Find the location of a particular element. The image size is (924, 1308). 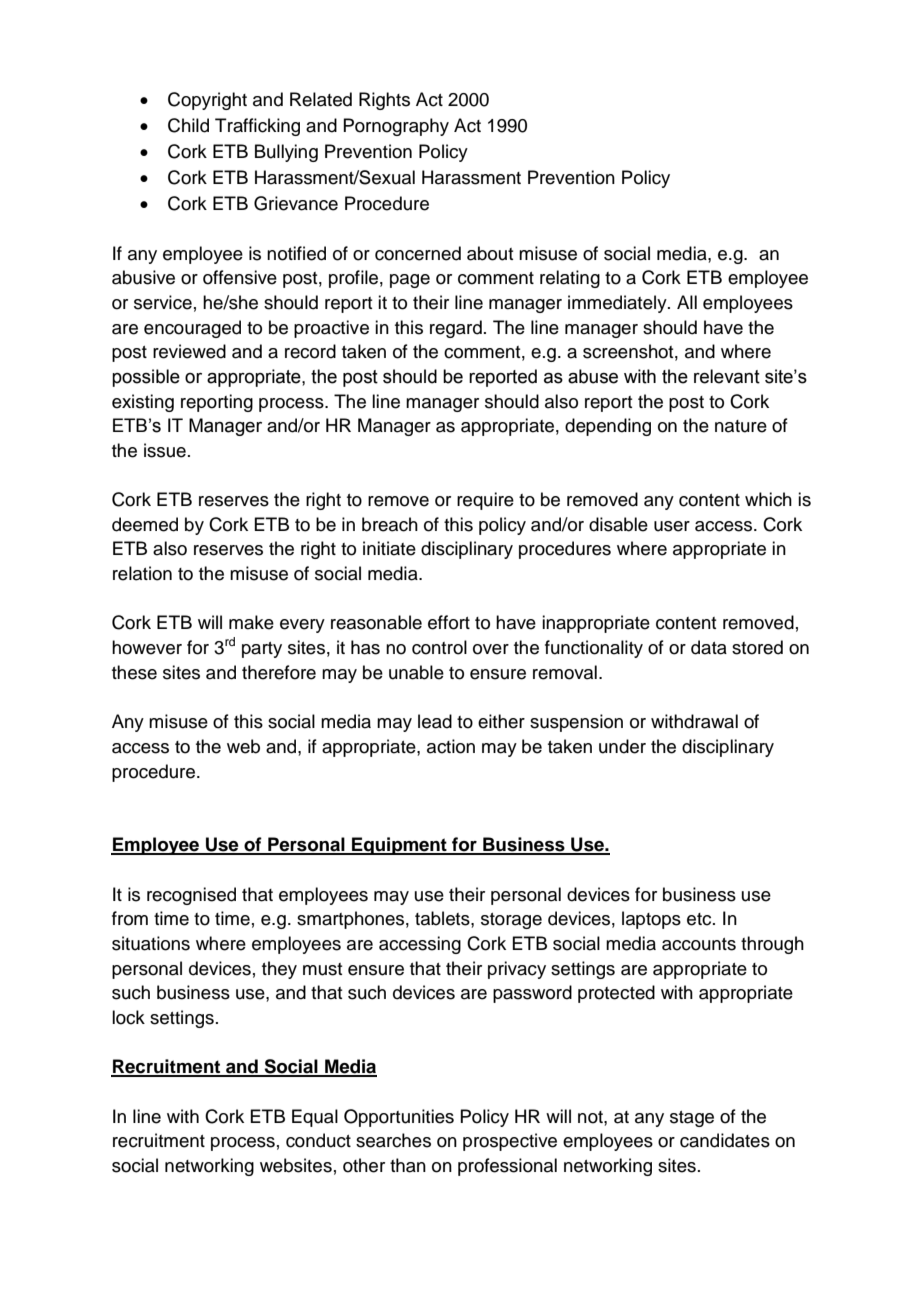

etc is located at coordinates (700, 919).
